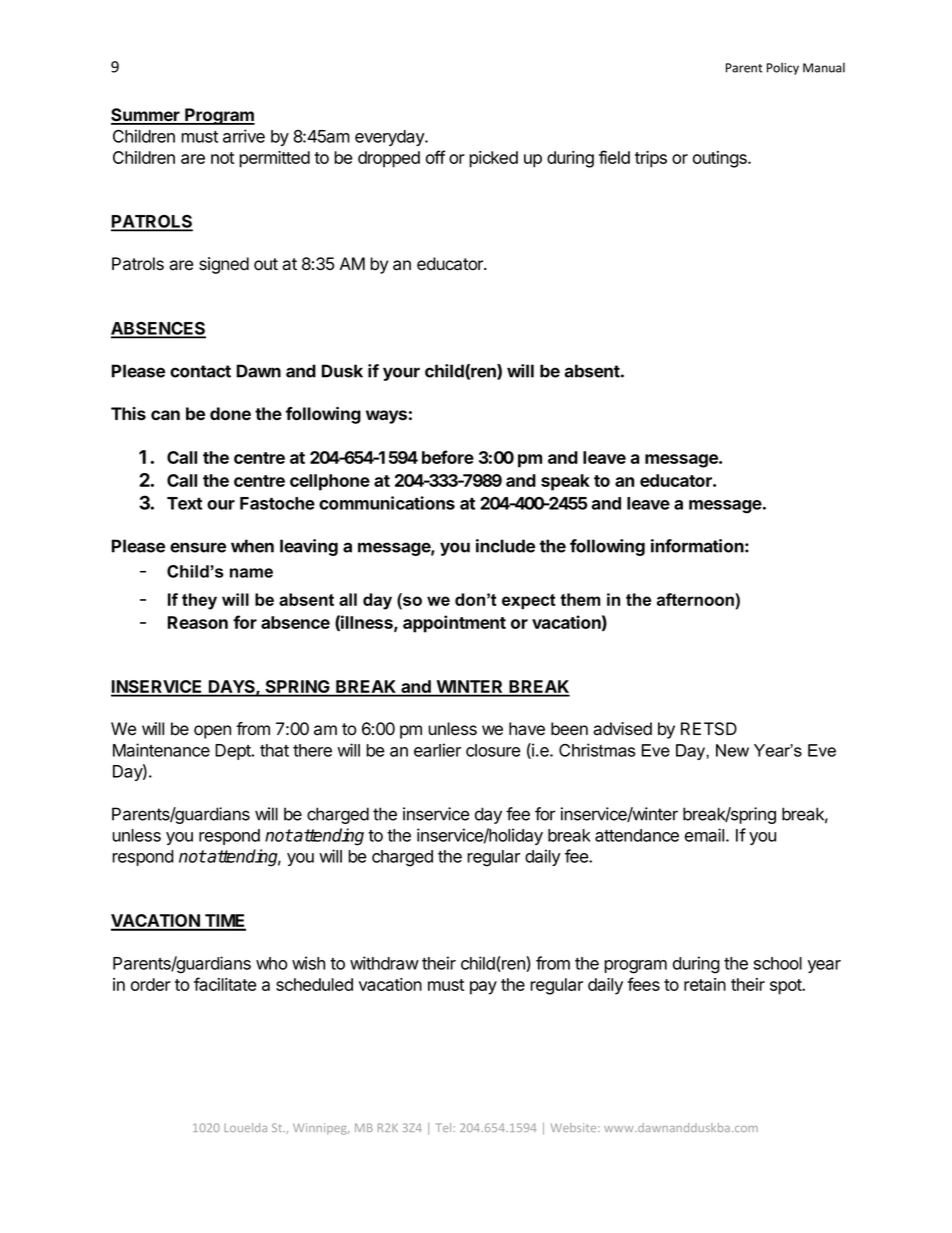 This screenshot has height=1233, width=952. What do you see at coordinates (493, 159) in the screenshot?
I see `picked` at bounding box center [493, 159].
